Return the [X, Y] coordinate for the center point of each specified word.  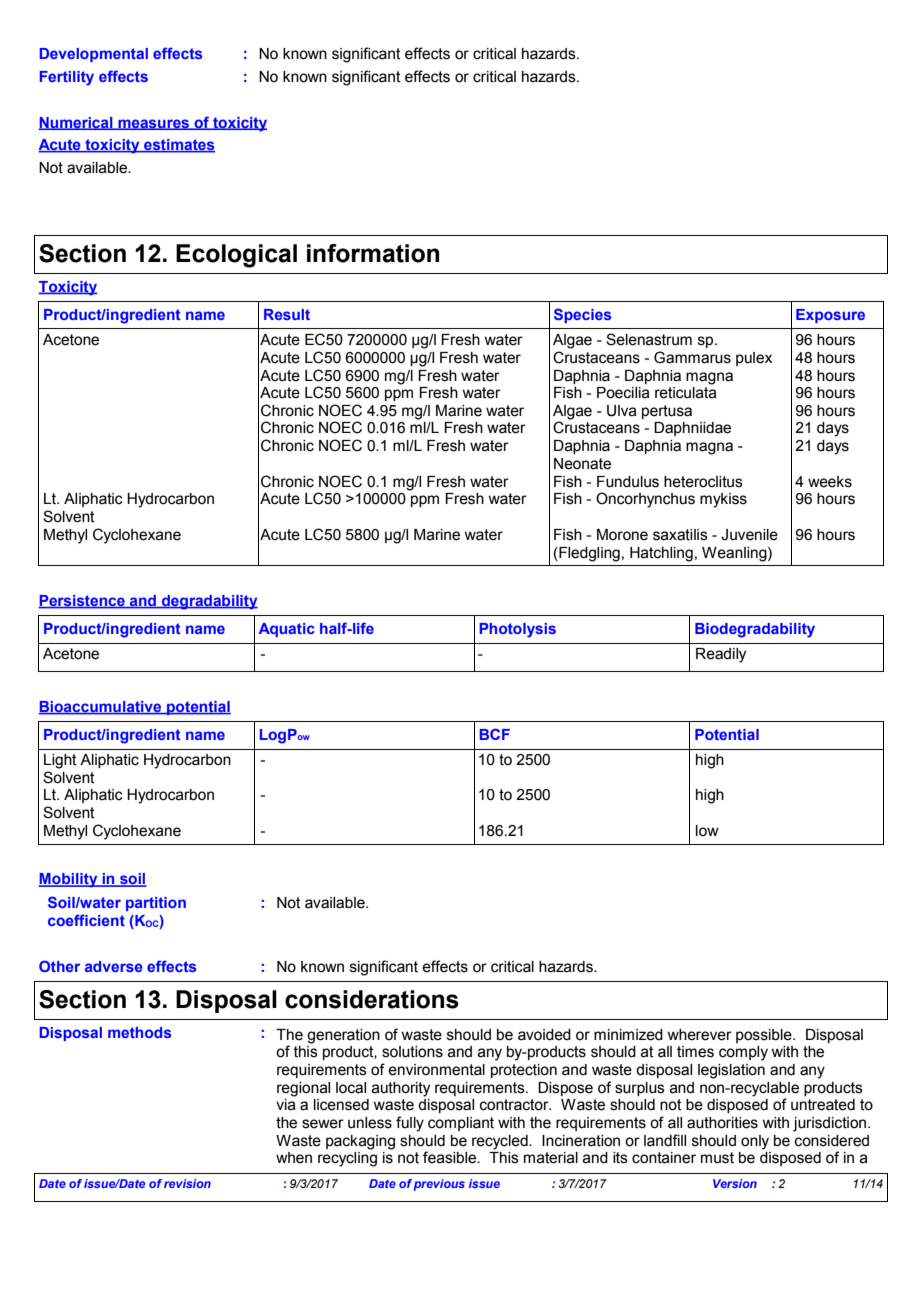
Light [60, 761]
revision [187, 1183]
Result [287, 314]
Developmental [93, 55]
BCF [494, 734]
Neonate [582, 464]
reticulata [686, 391]
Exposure [830, 316]
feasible [451, 1157]
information [373, 253]
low [707, 831]
